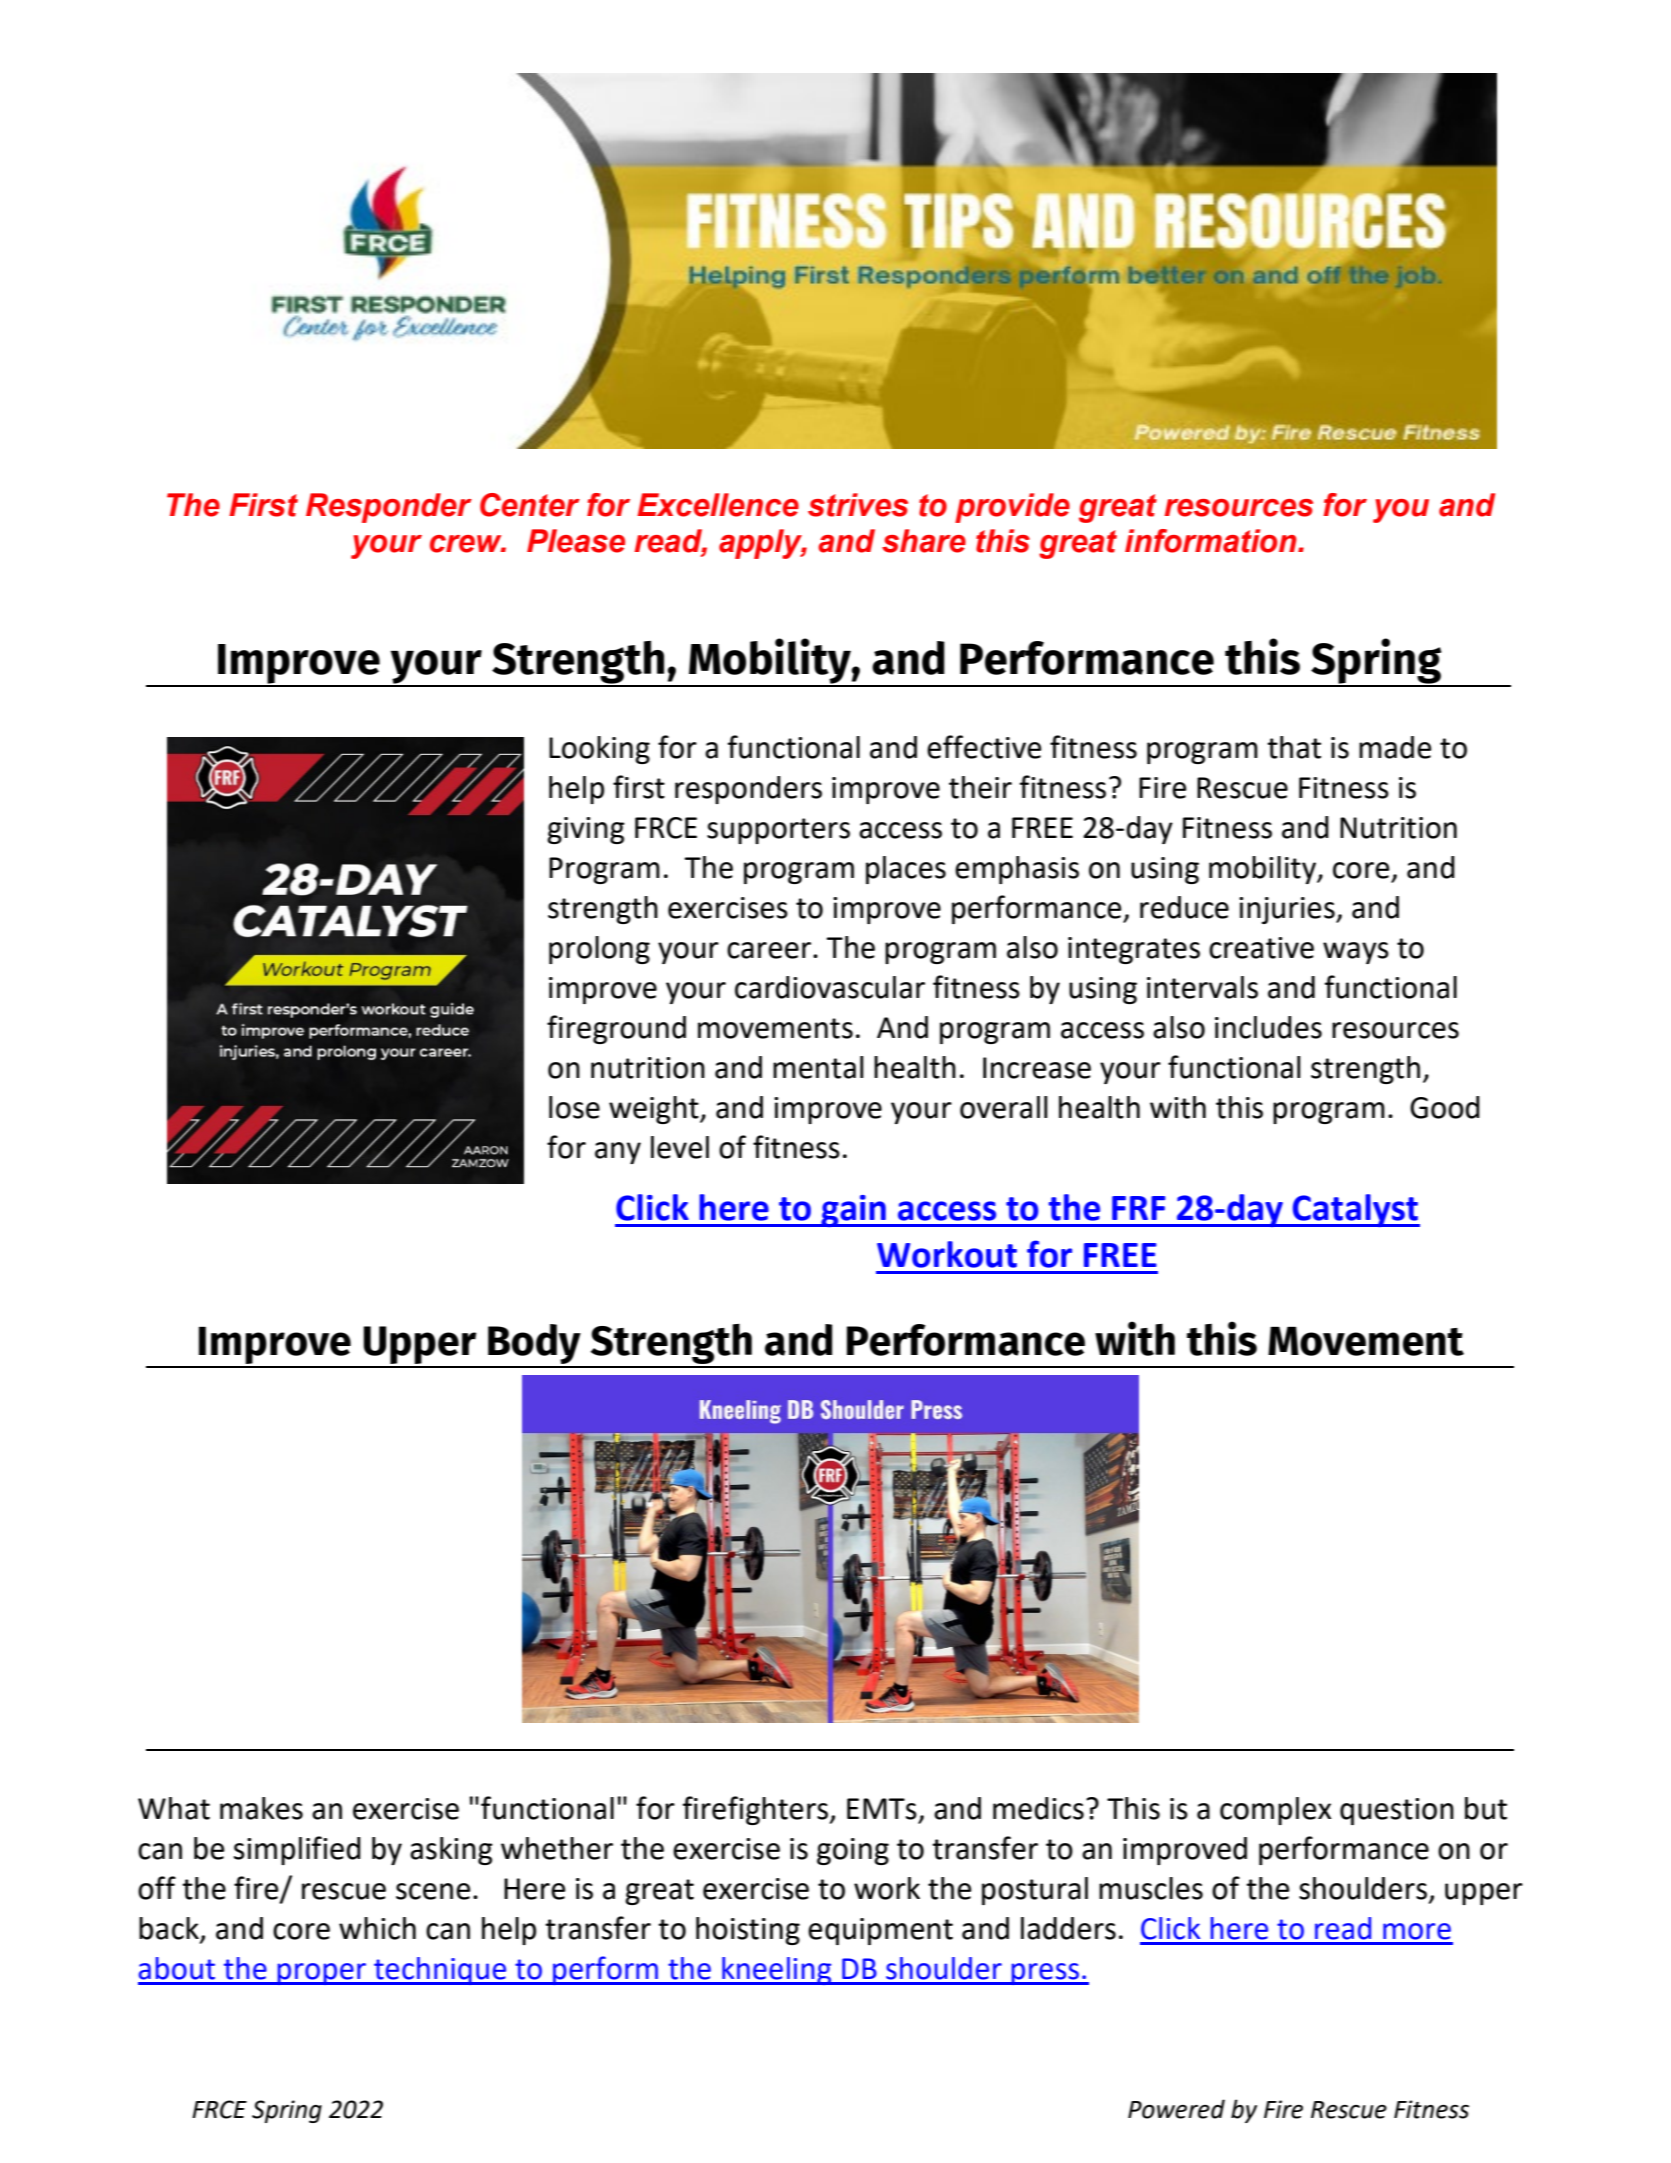 This screenshot has height=2163, width=1671. I want to click on includes, so click(1268, 1027).
